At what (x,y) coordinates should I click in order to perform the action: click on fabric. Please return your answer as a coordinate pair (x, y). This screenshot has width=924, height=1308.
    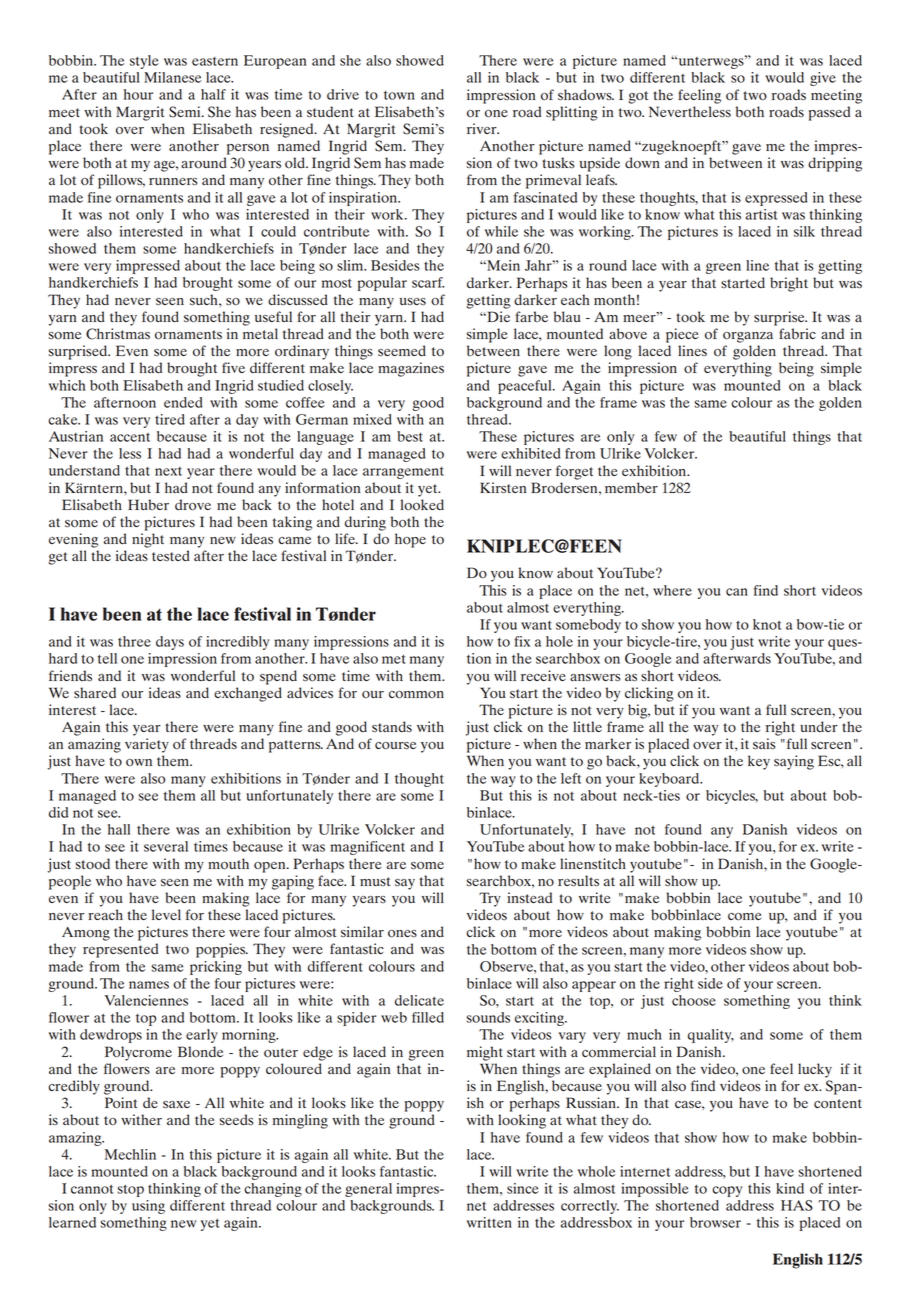
    Looking at the image, I should click on (797, 333).
